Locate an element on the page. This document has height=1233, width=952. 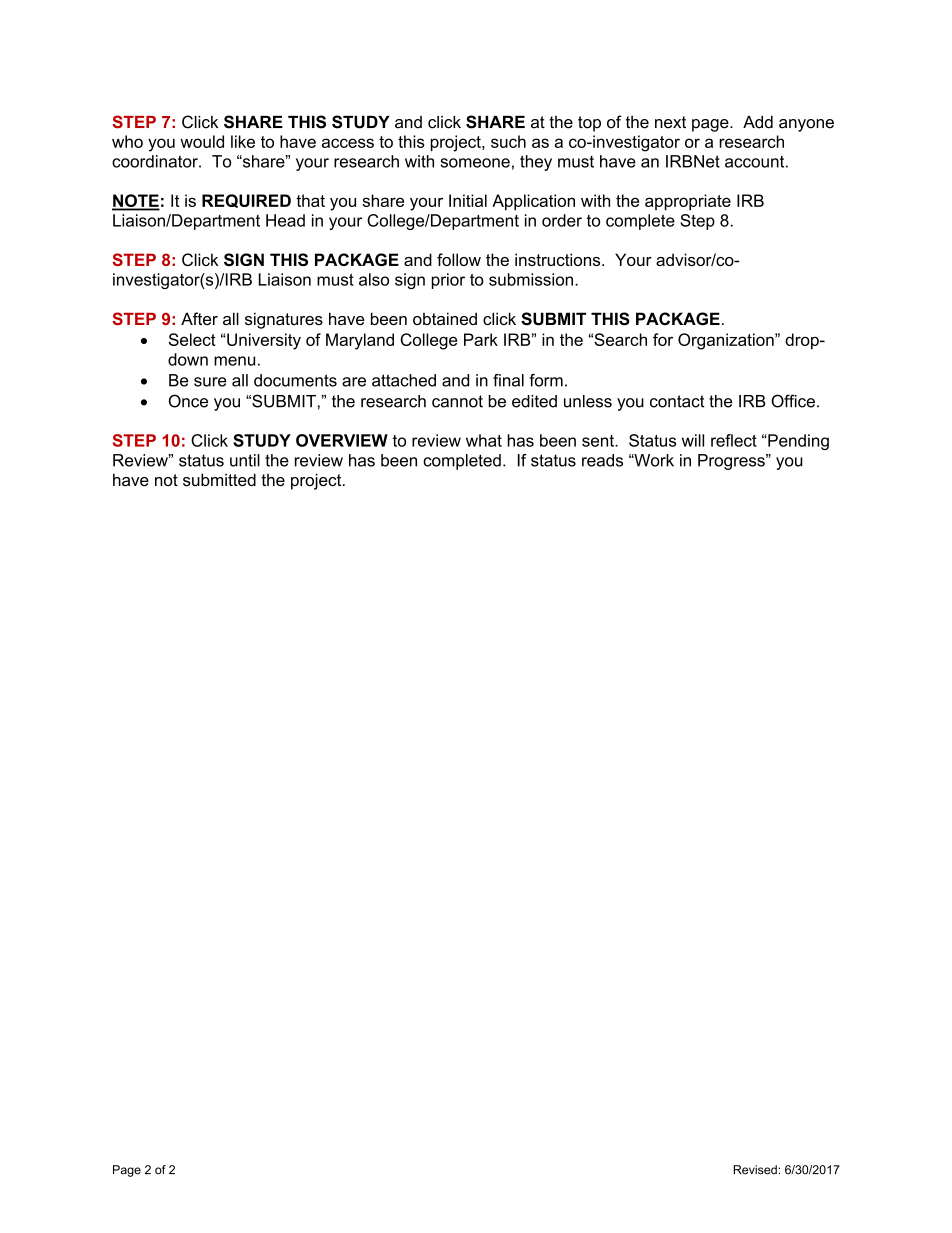
what is located at coordinates (484, 440).
